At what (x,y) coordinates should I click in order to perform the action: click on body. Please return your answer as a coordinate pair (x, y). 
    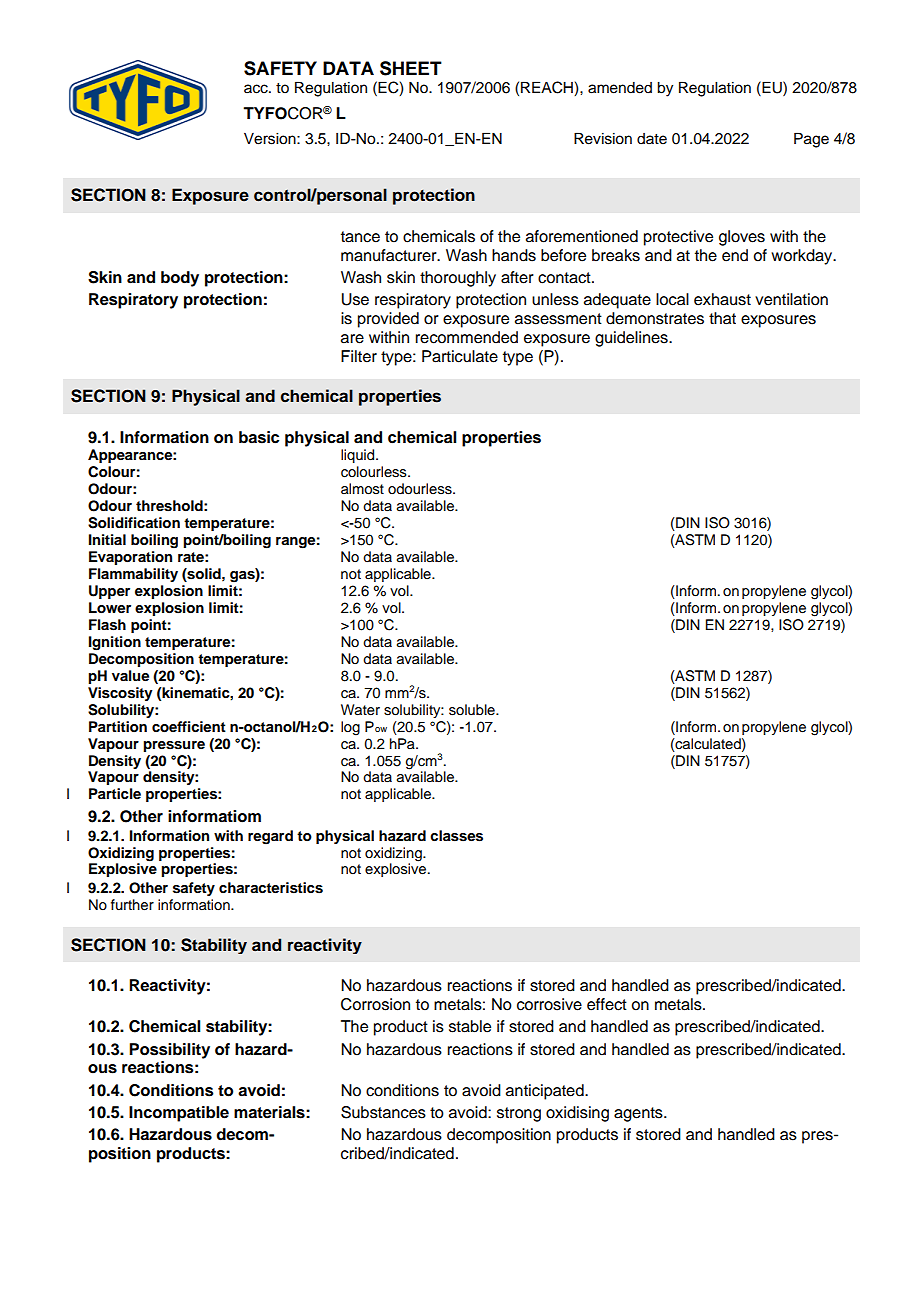
    Looking at the image, I should click on (180, 279).
